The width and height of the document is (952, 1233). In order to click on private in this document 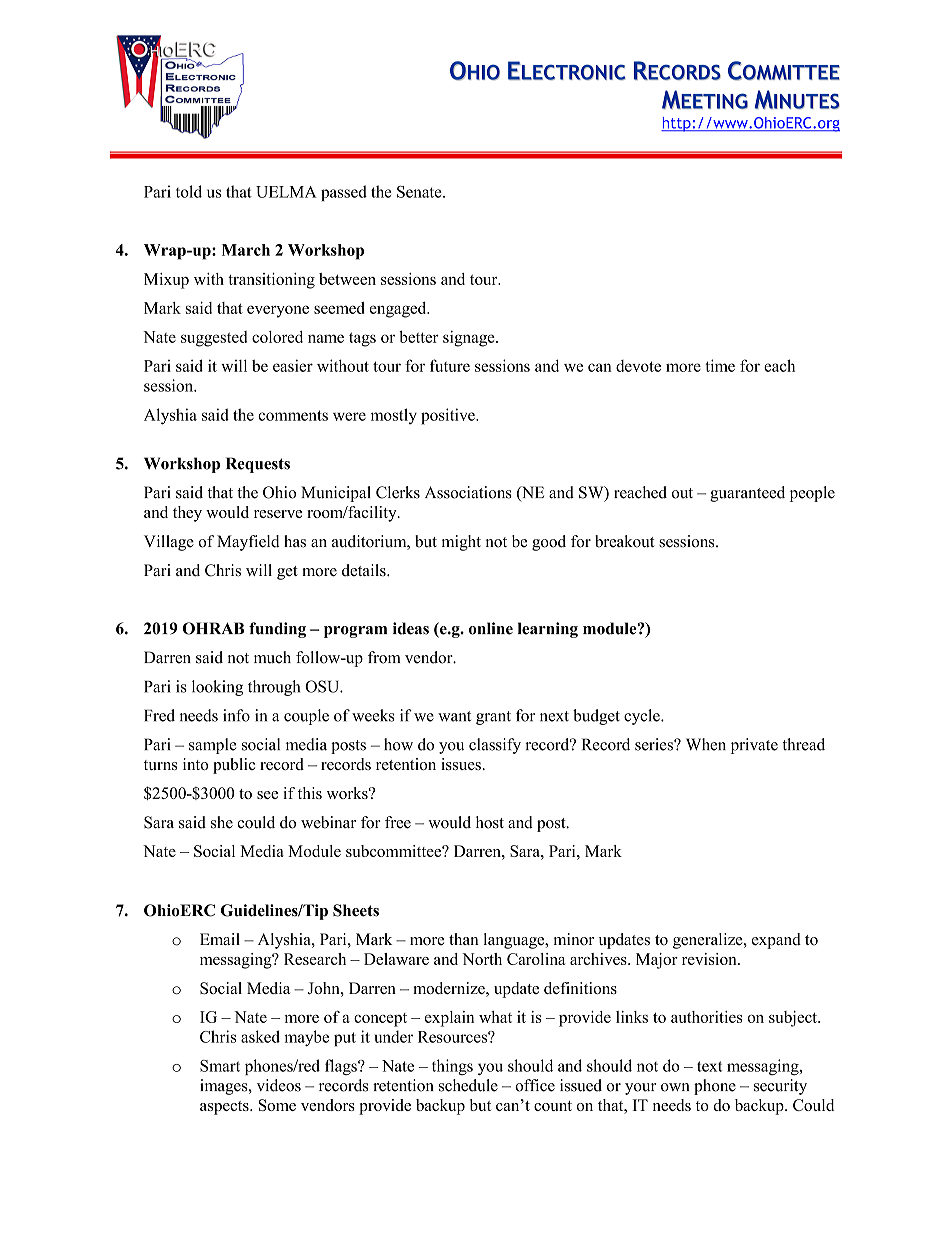, I will do `click(754, 746)`.
